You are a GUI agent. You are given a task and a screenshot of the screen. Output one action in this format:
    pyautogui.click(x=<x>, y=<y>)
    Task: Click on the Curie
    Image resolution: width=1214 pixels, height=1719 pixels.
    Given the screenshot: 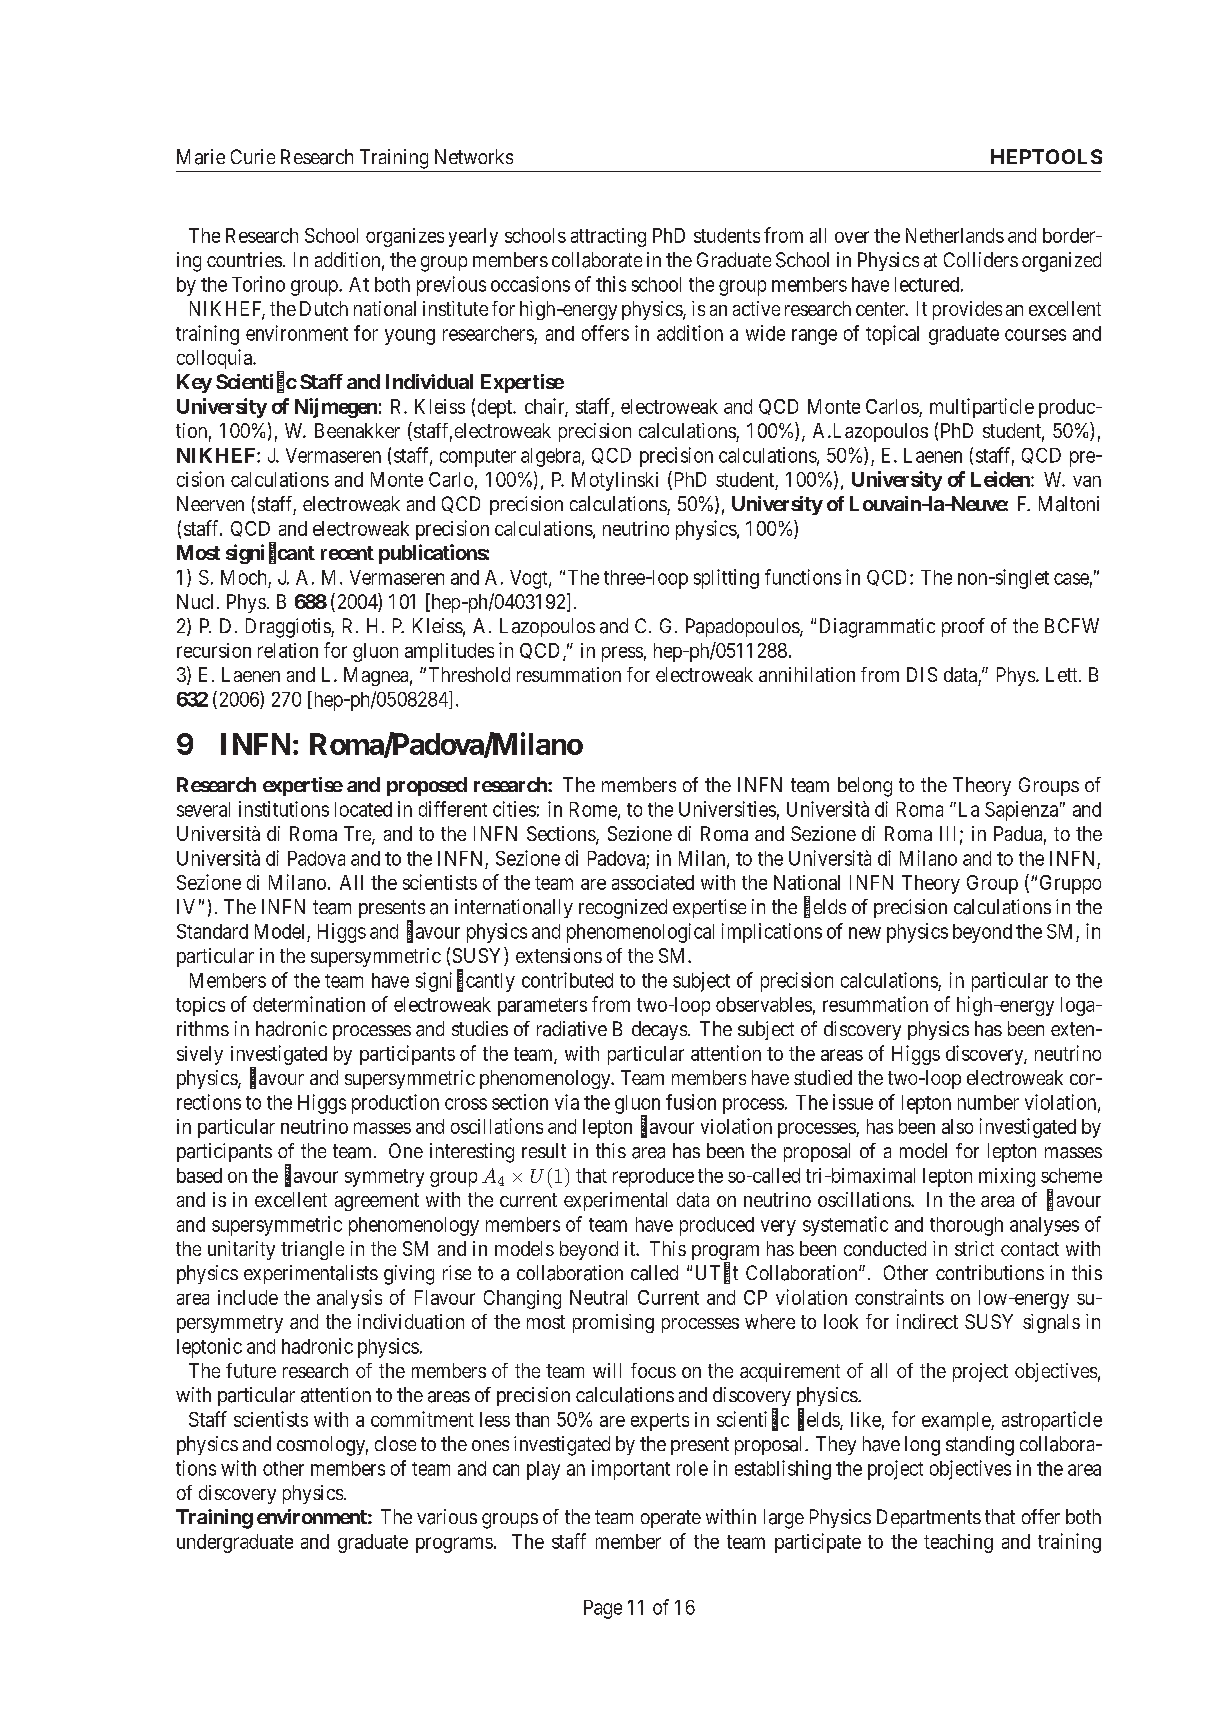 What is the action you would take?
    pyautogui.click(x=253, y=156)
